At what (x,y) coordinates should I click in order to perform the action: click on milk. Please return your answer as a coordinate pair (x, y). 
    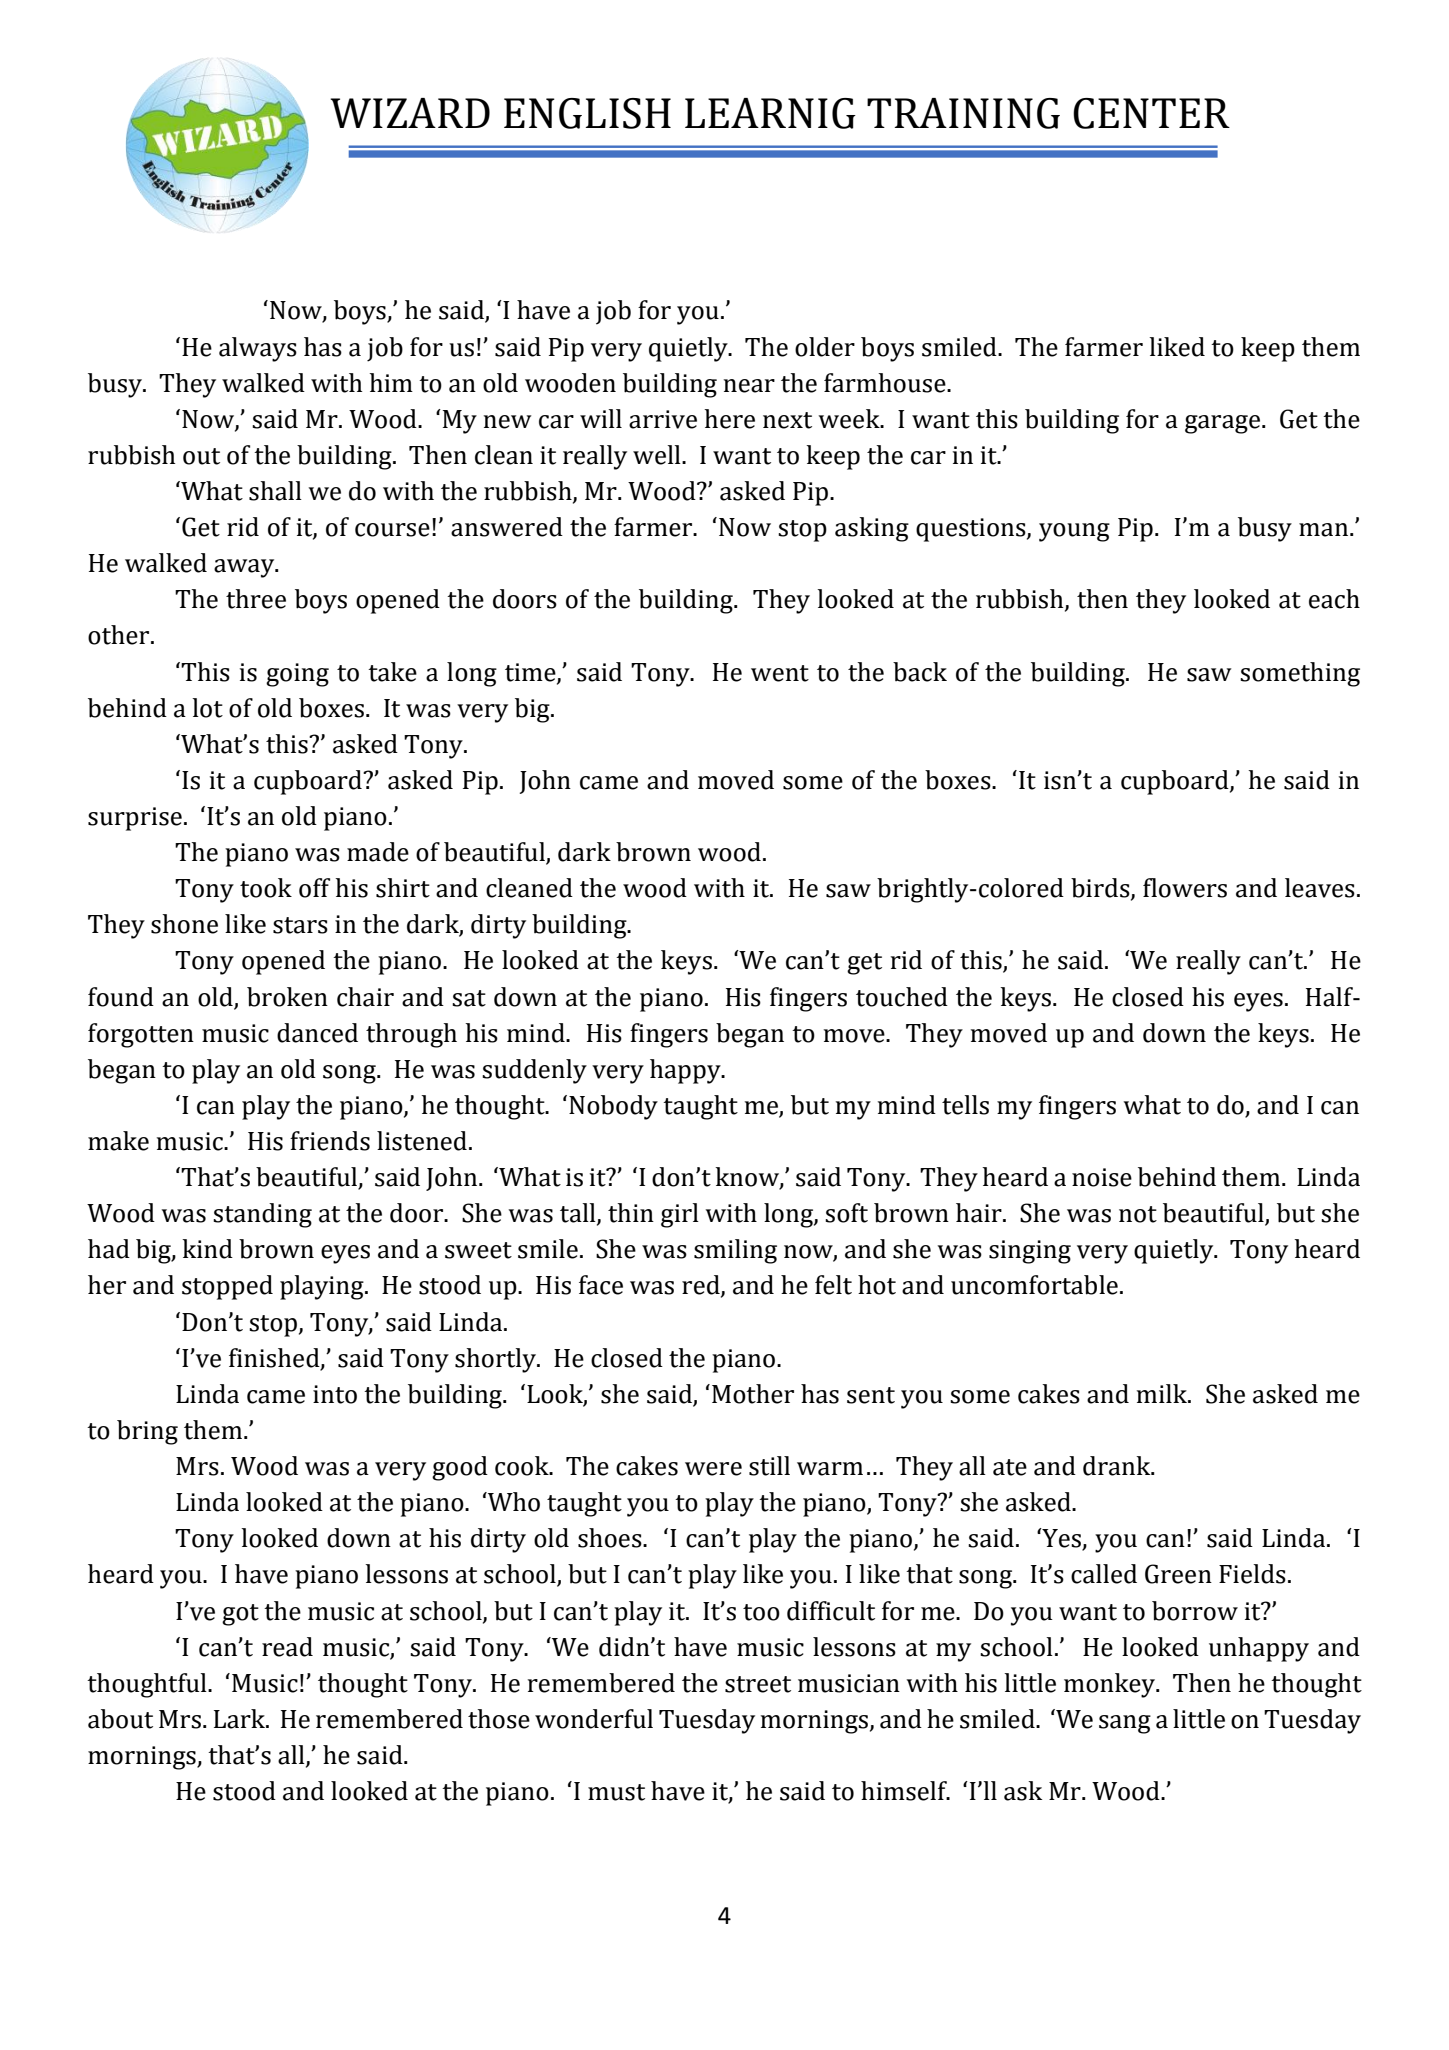
    Looking at the image, I should click on (1163, 1393).
